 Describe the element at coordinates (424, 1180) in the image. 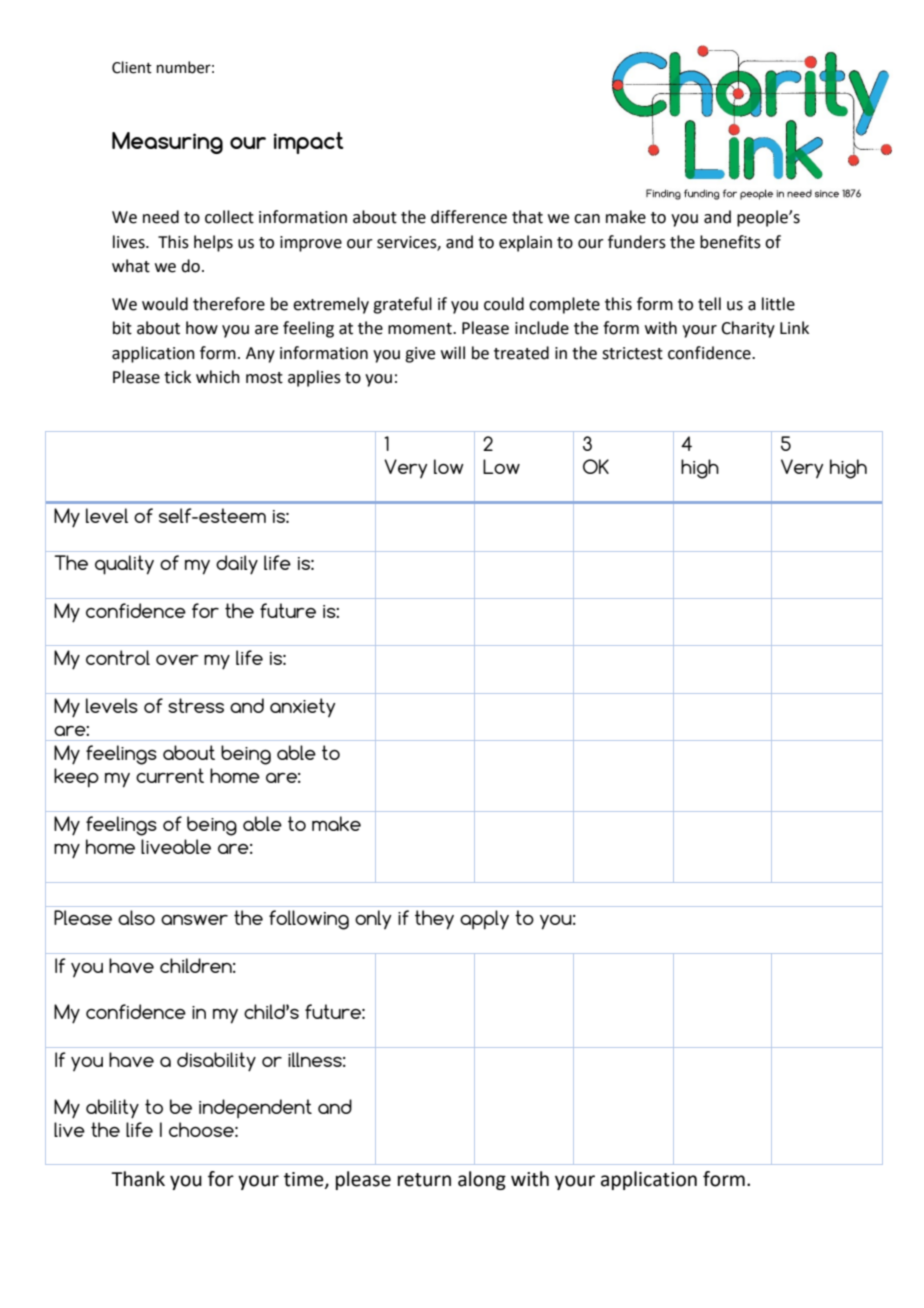

I see `return` at that location.
